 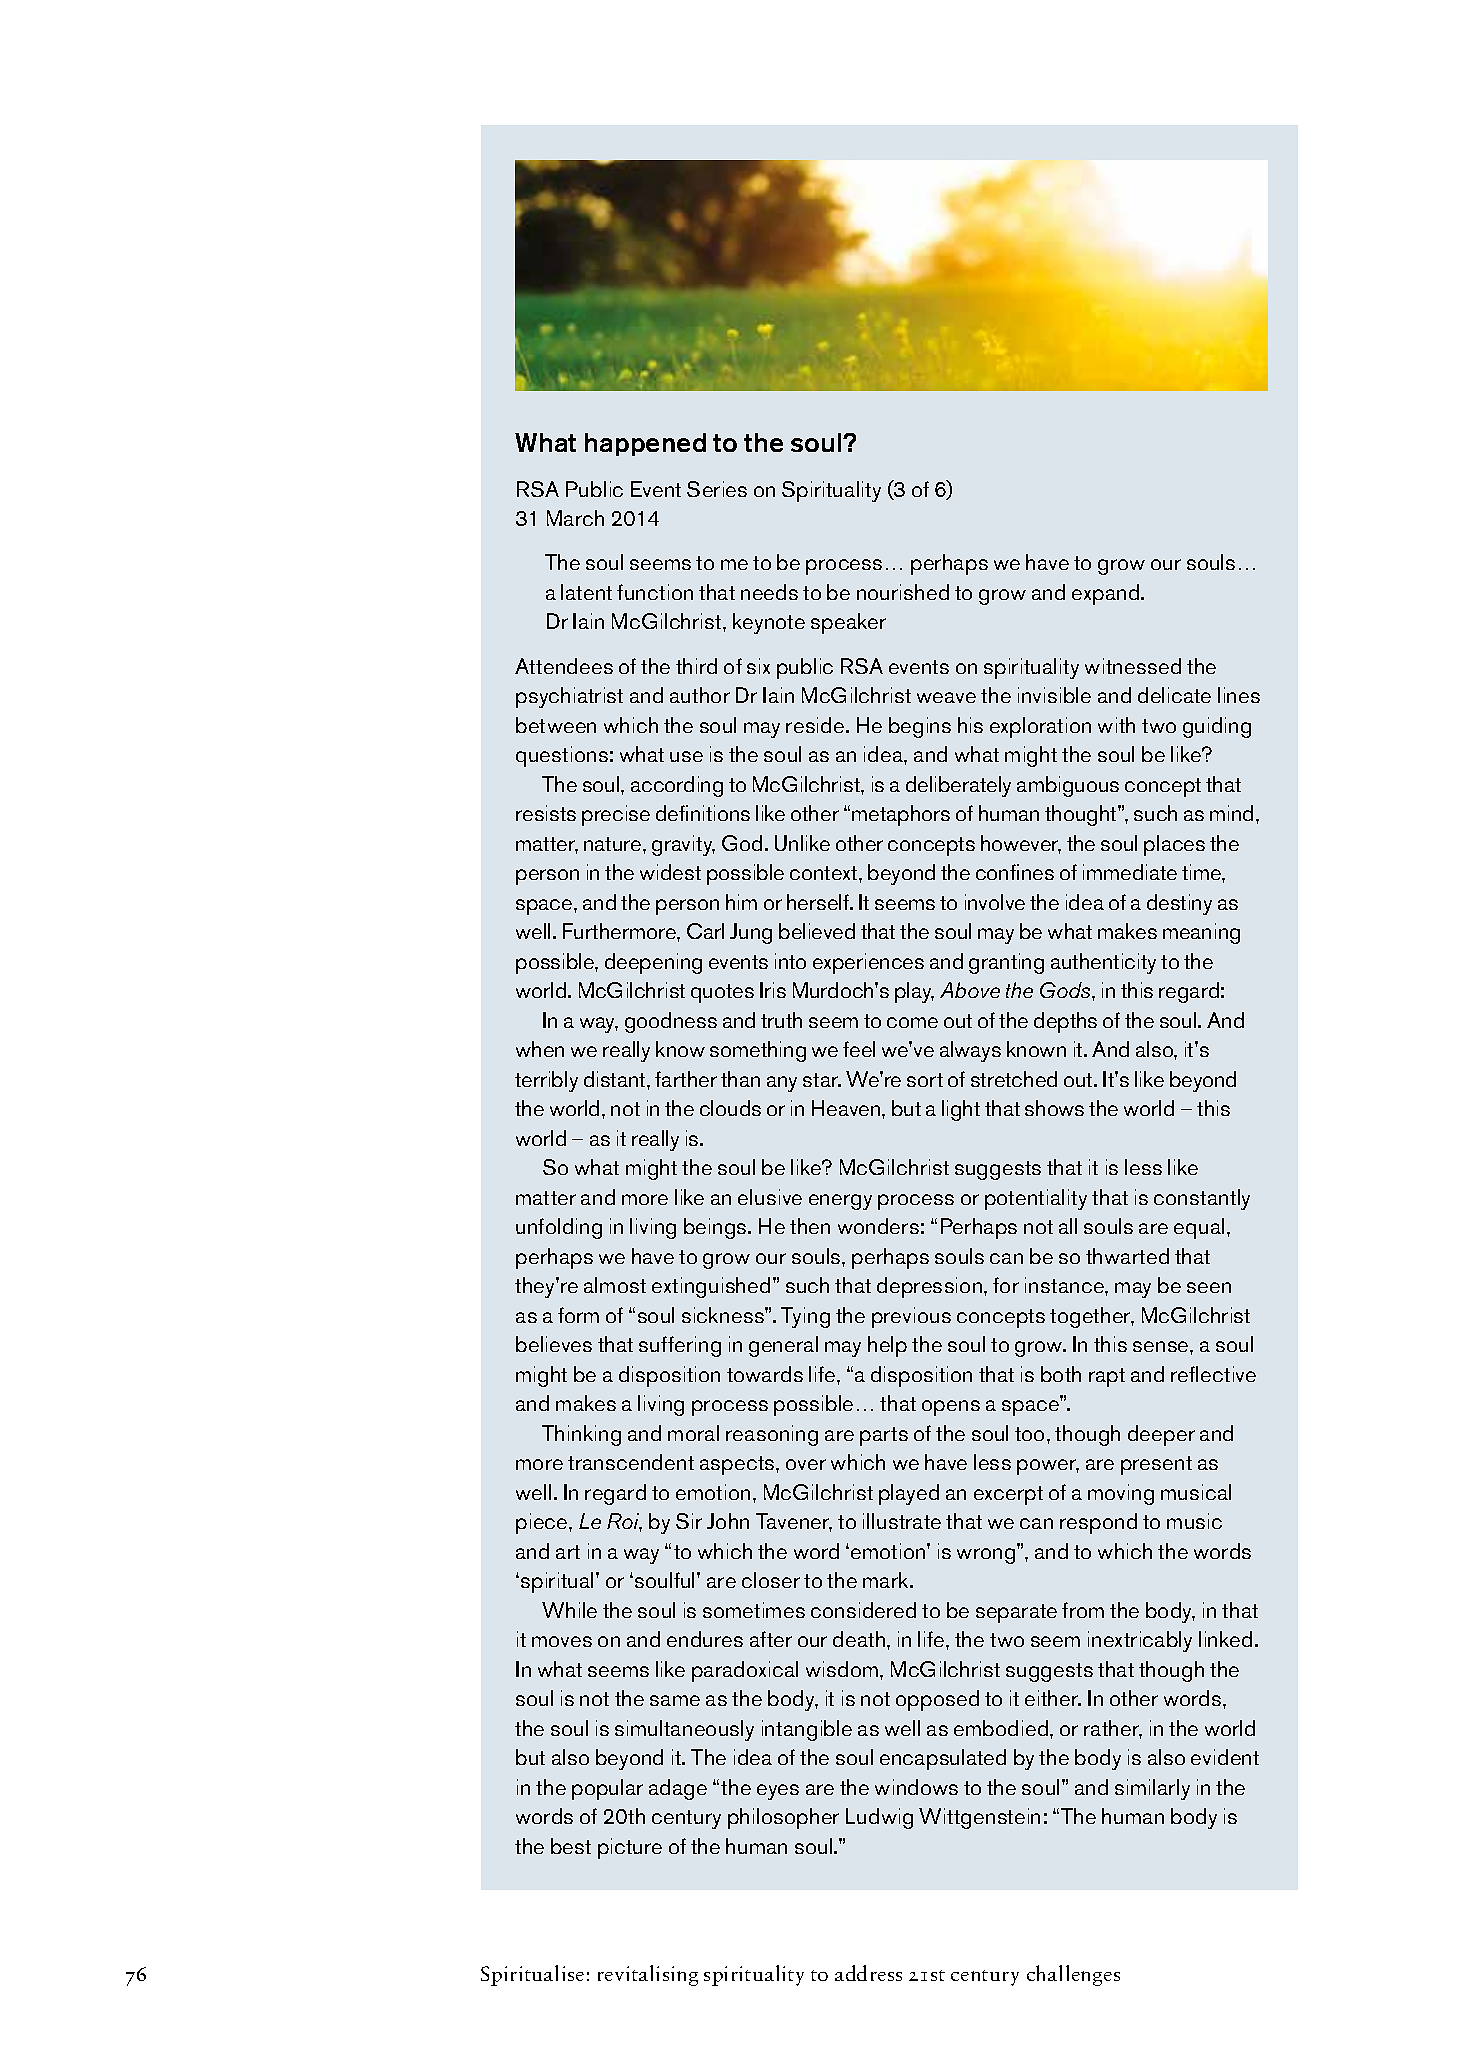 What do you see at coordinates (1116, 725) in the page?
I see `with` at bounding box center [1116, 725].
